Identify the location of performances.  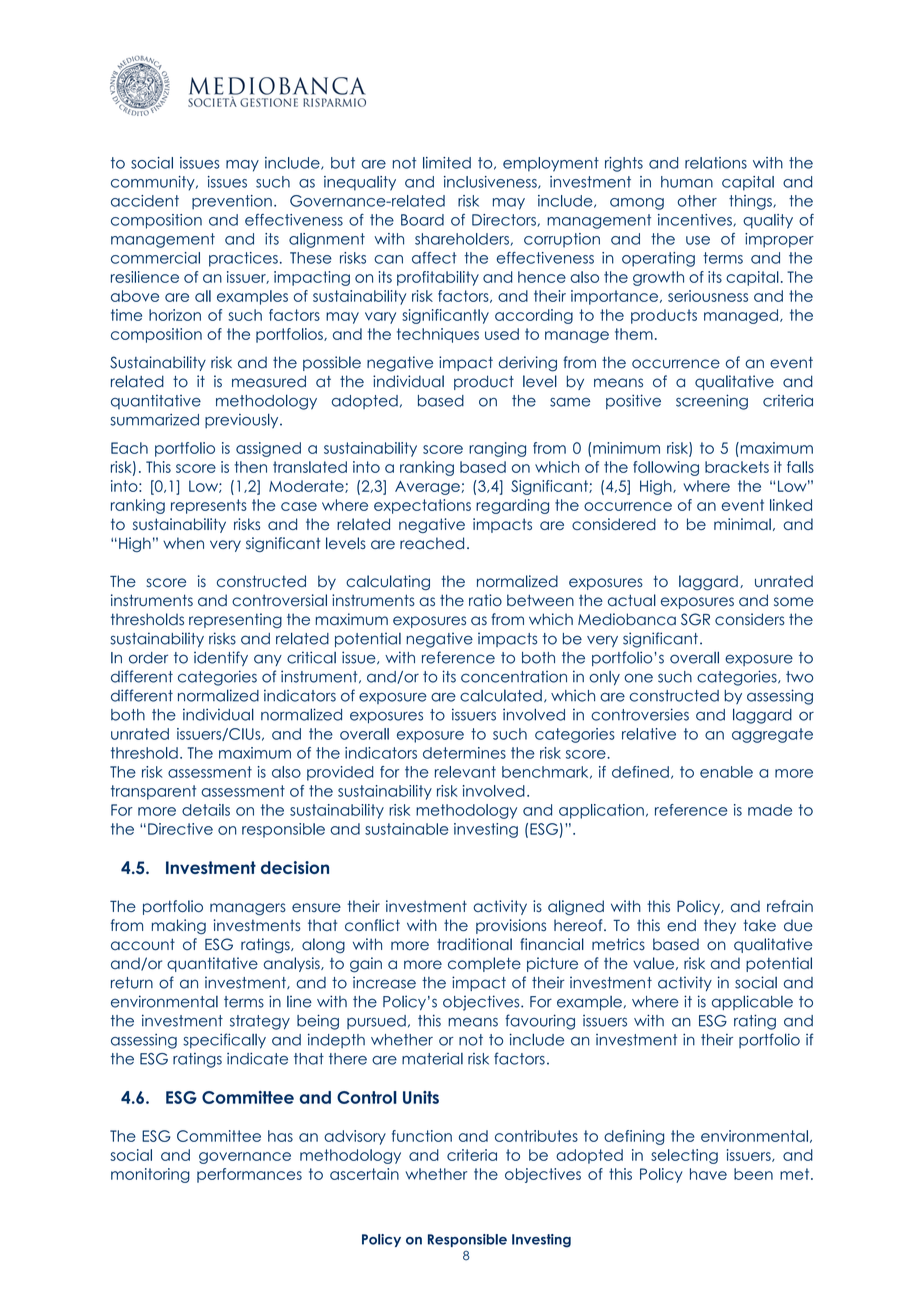
(249, 1175).
